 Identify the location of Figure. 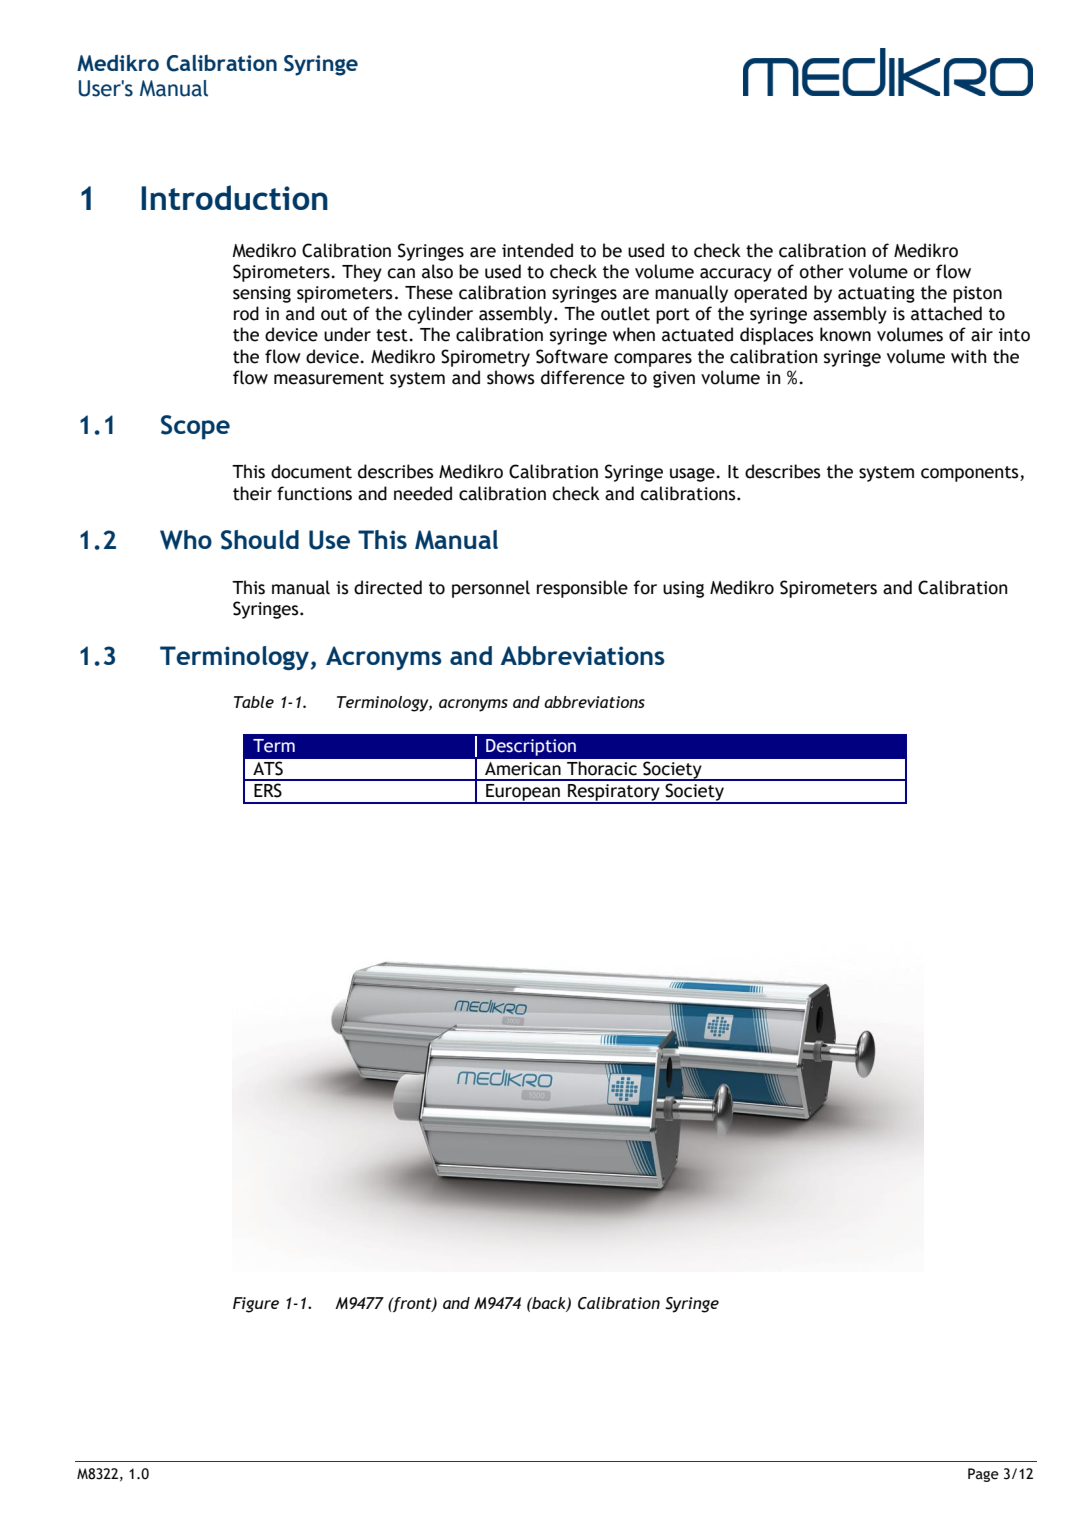
(256, 1305).
